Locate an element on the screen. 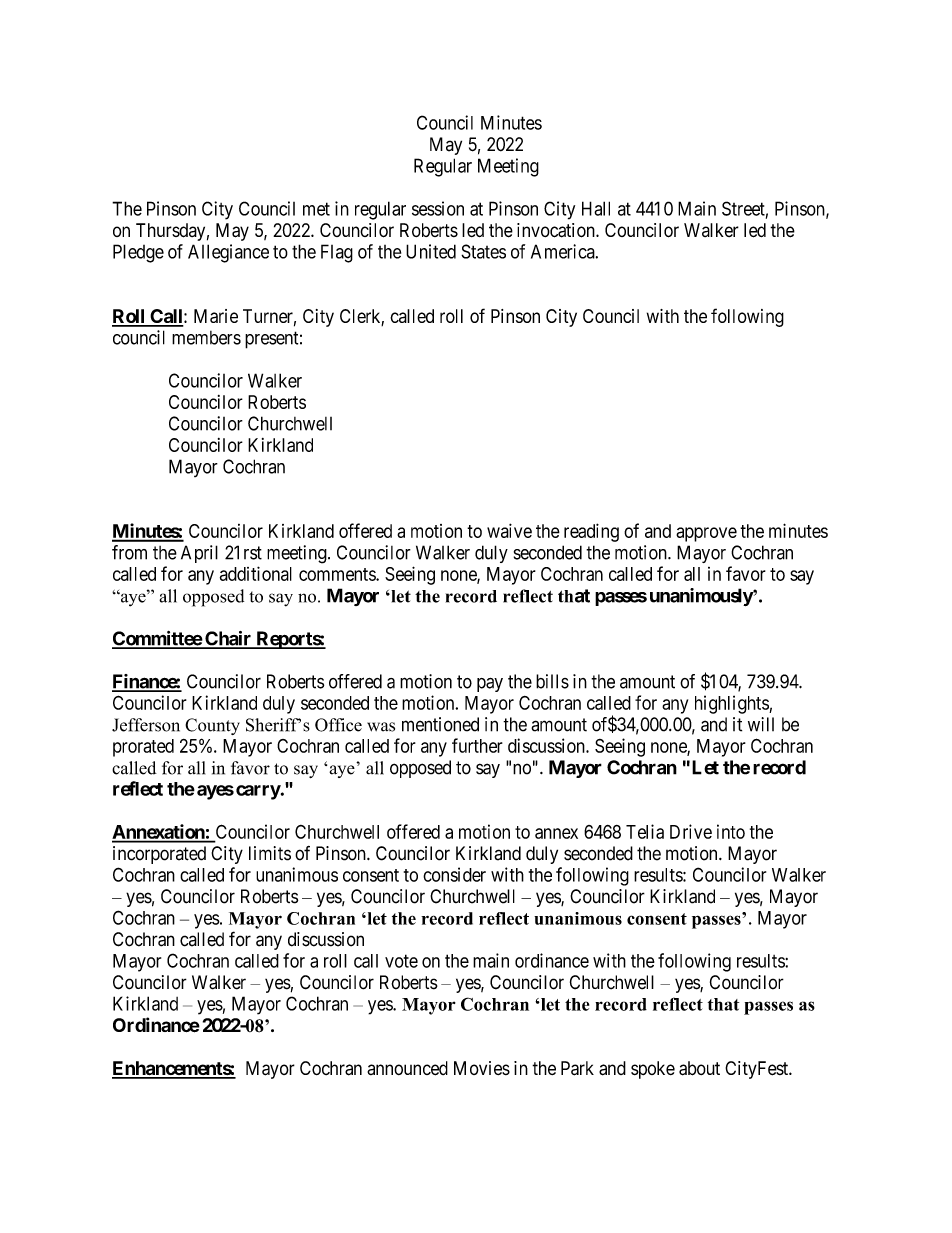  waive is located at coordinates (509, 530).
